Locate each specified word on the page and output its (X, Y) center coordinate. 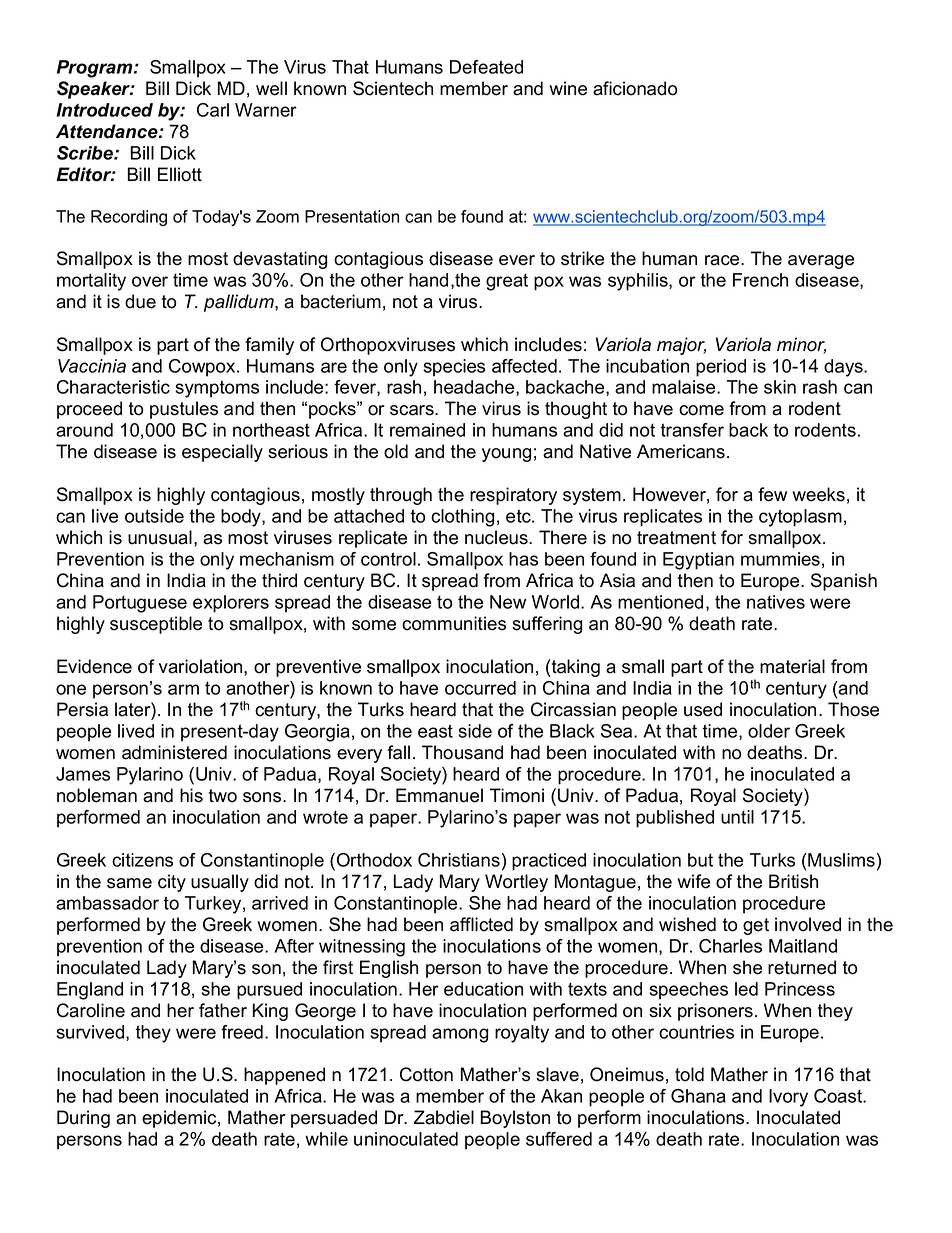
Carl (213, 110)
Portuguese (140, 604)
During (83, 1119)
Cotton (426, 1074)
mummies (780, 559)
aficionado (635, 88)
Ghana (698, 1096)
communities (454, 623)
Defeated (486, 67)
